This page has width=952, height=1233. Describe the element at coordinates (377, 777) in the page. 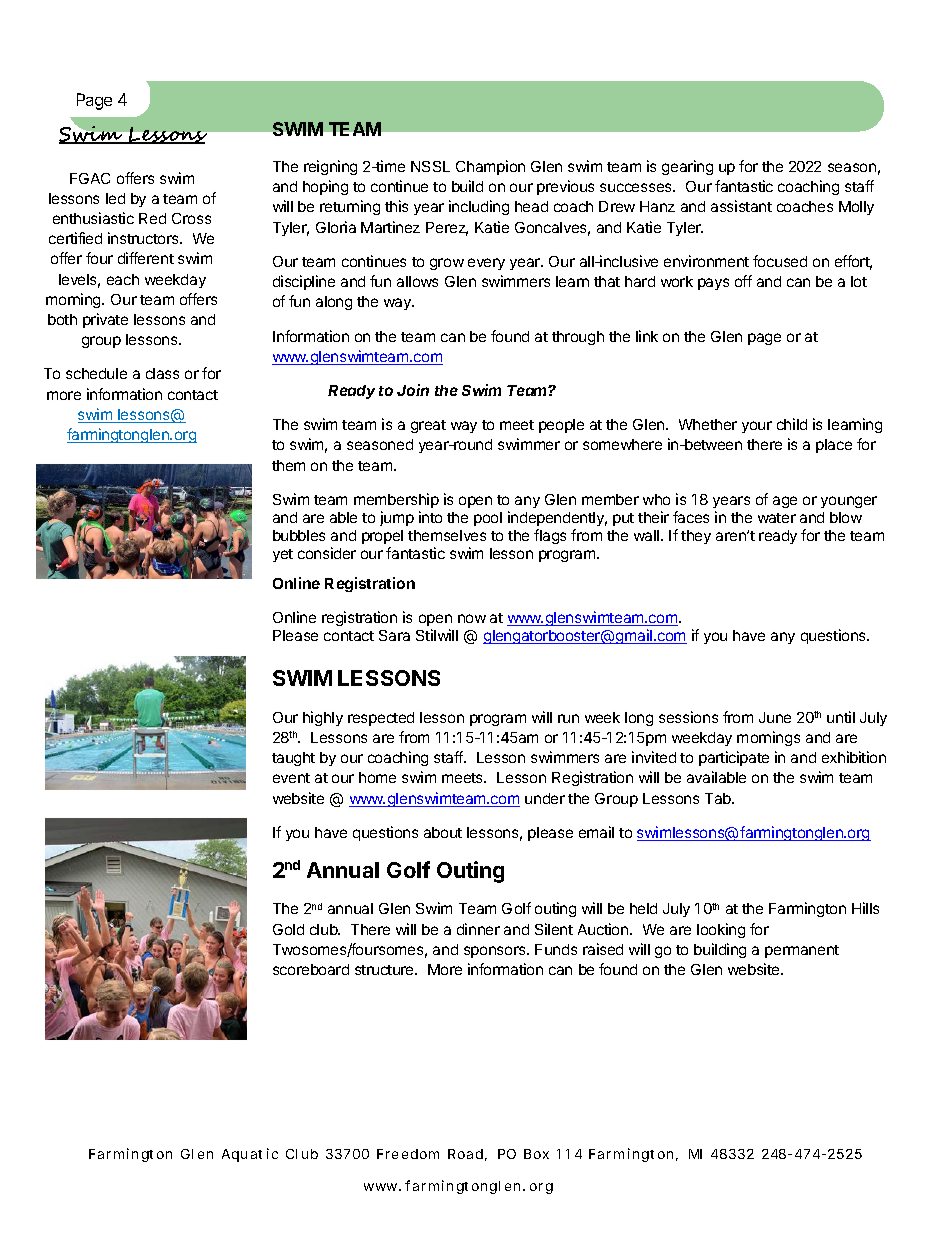

I see `home` at that location.
